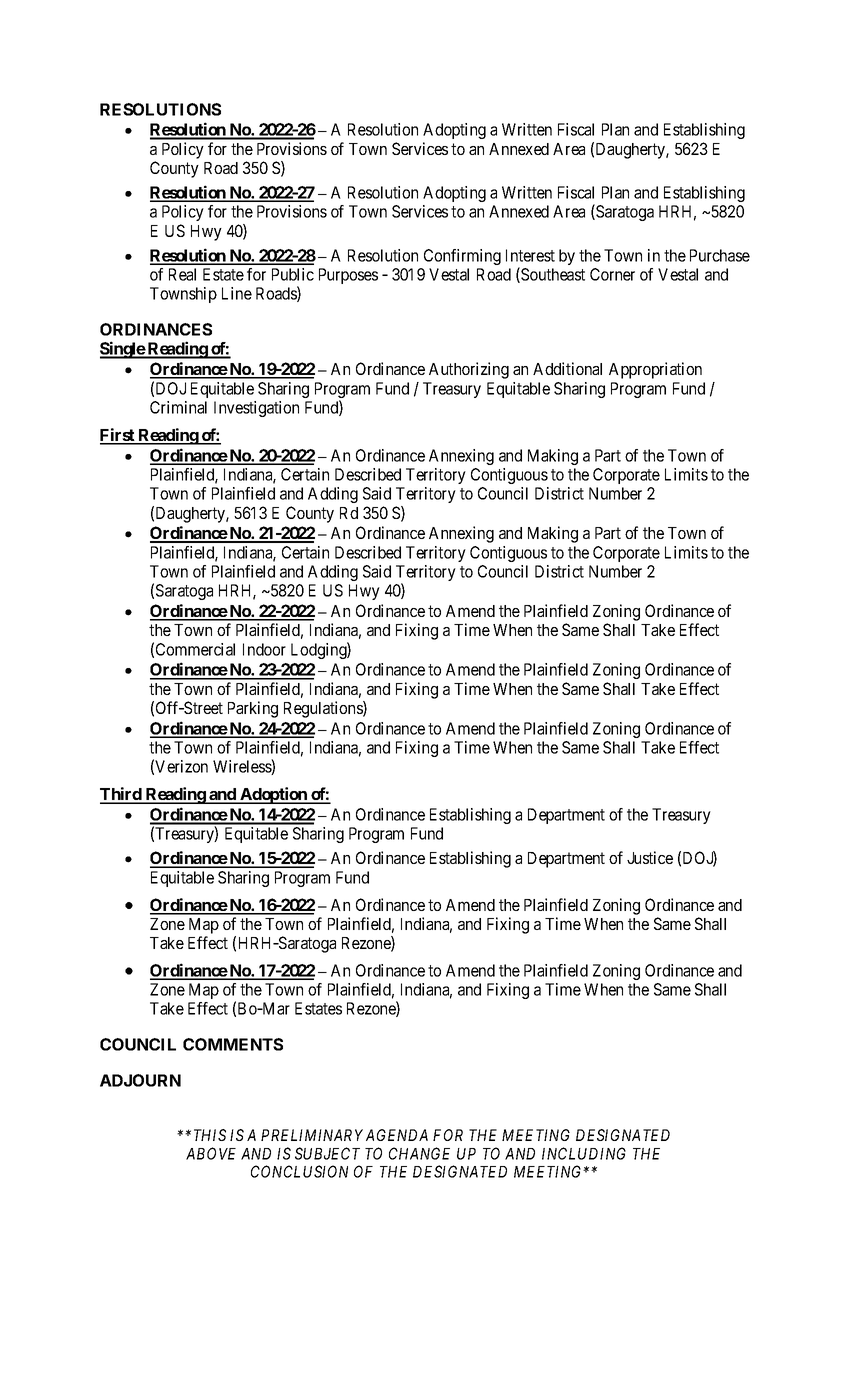  Describe the element at coordinates (419, 1153) in the image. I see `CHANGE` at that location.
